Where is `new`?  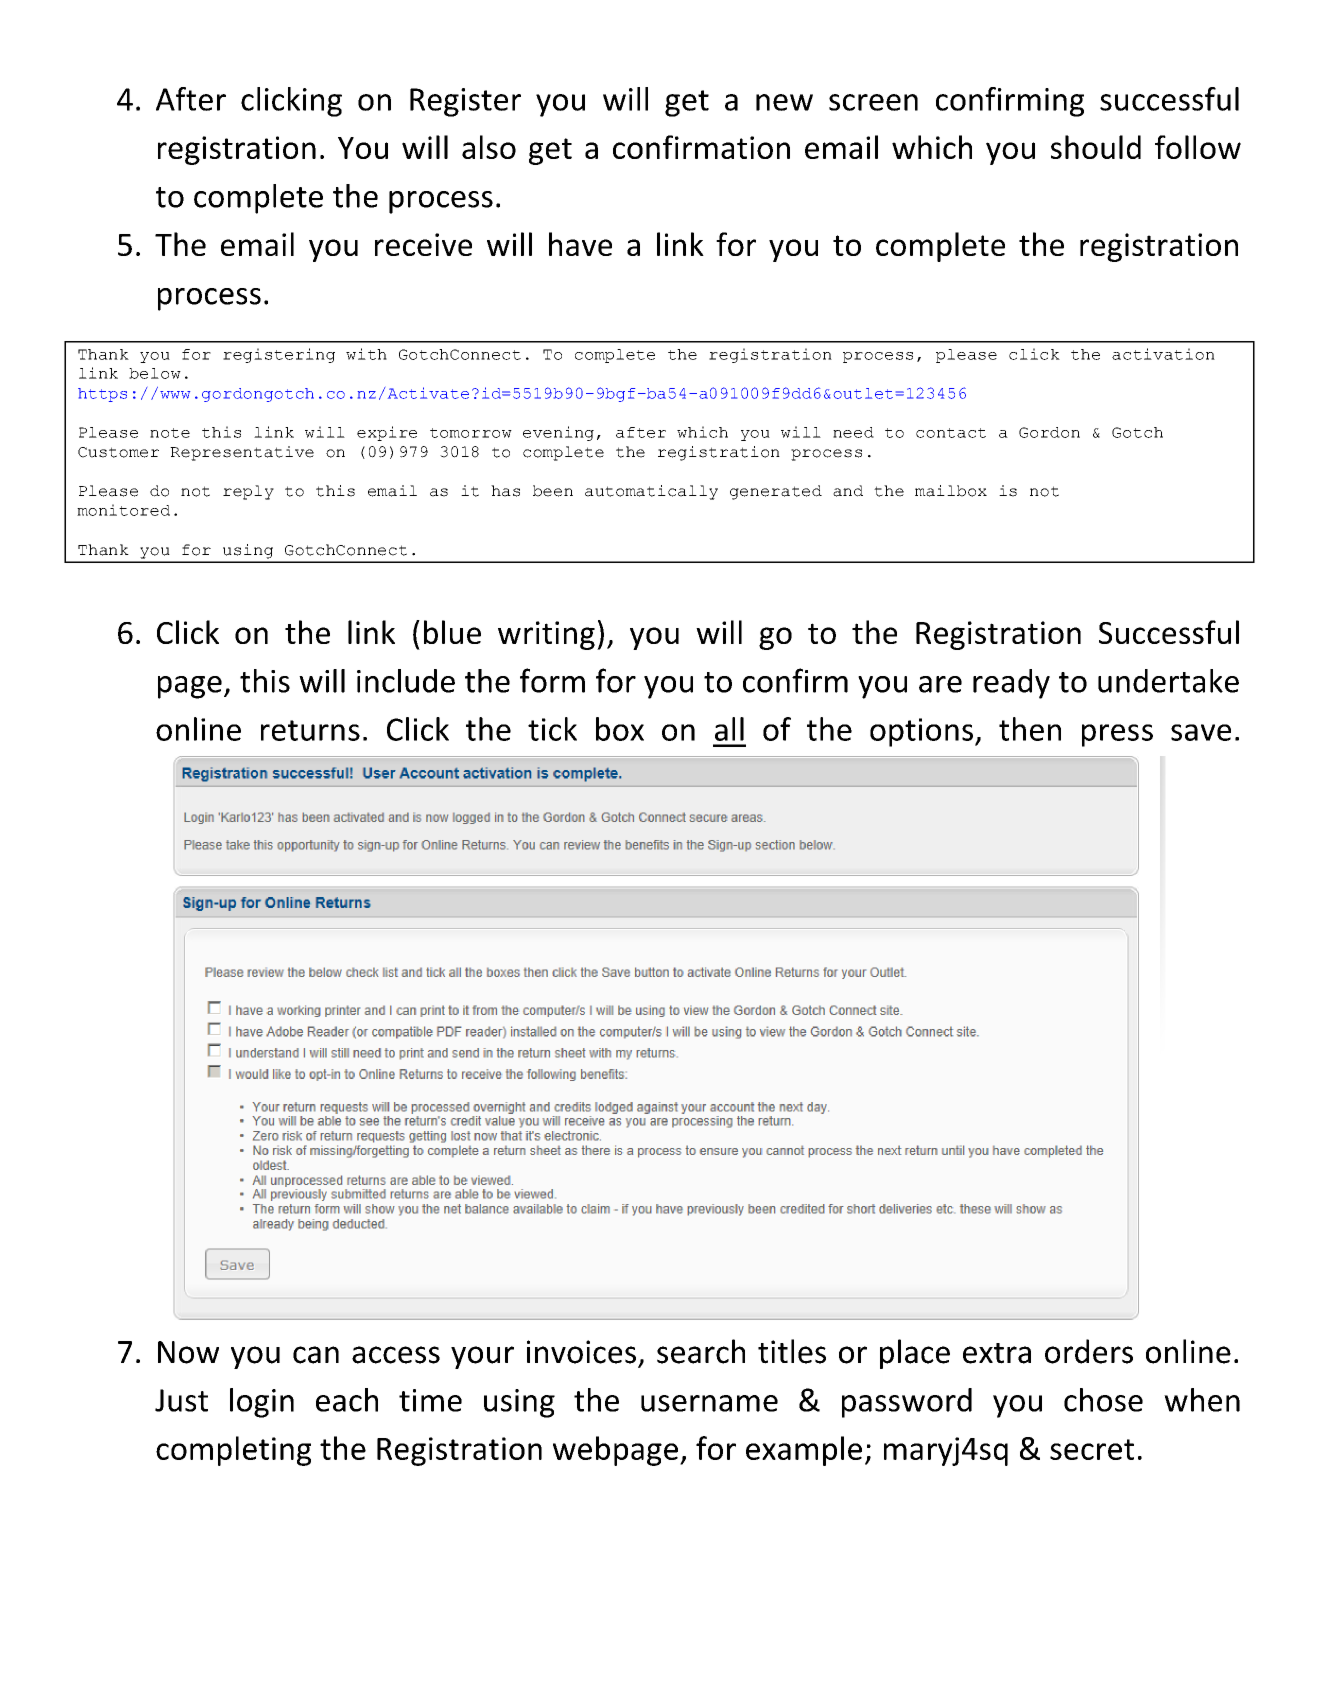
new is located at coordinates (784, 102).
